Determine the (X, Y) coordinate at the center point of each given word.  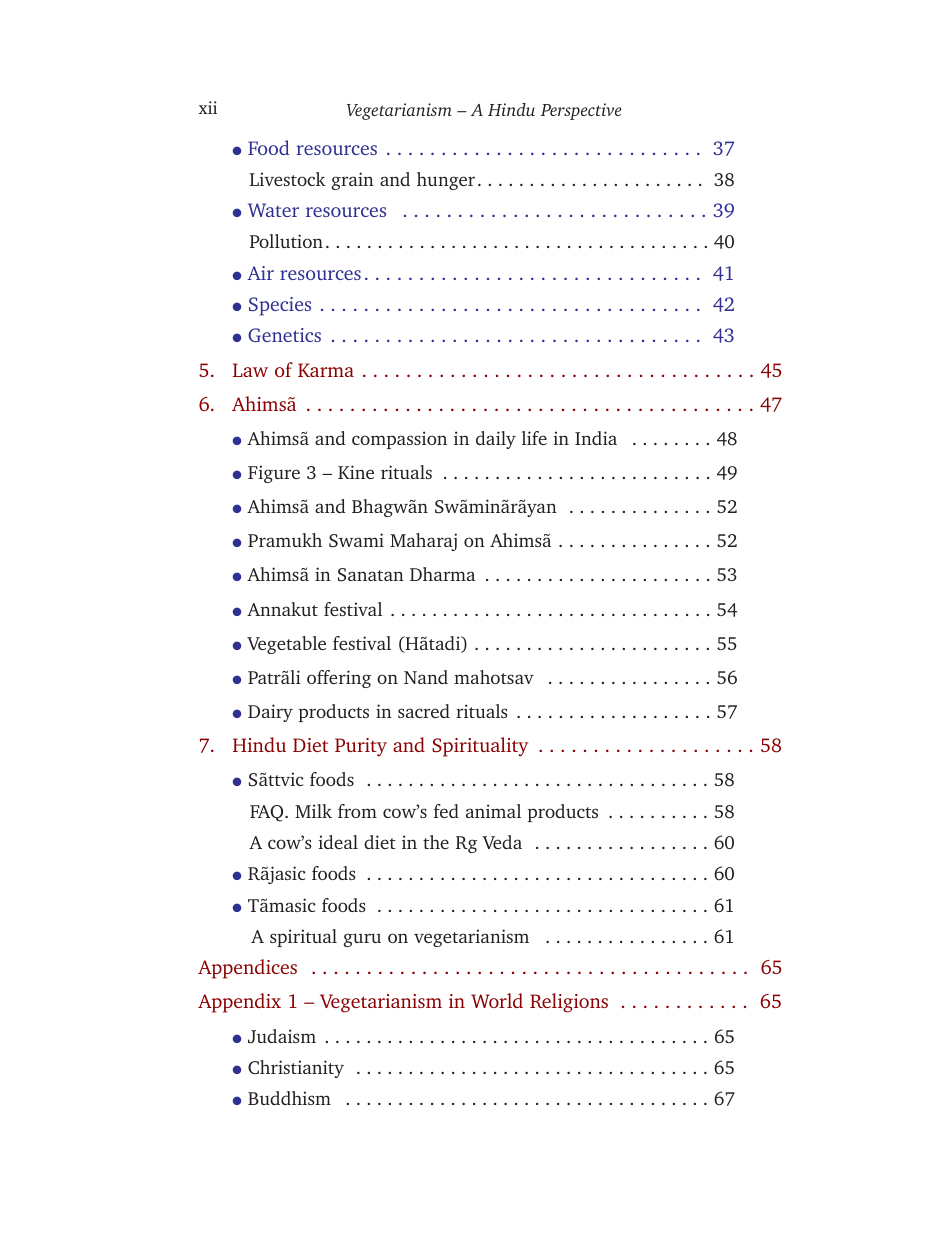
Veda (502, 842)
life (534, 438)
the (436, 842)
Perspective (581, 111)
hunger (446, 181)
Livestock (288, 179)
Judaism (282, 1036)
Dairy (270, 713)
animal (493, 811)
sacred (424, 711)
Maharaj (423, 542)
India (596, 438)
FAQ (268, 813)
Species (280, 306)
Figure (274, 474)
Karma (326, 370)
